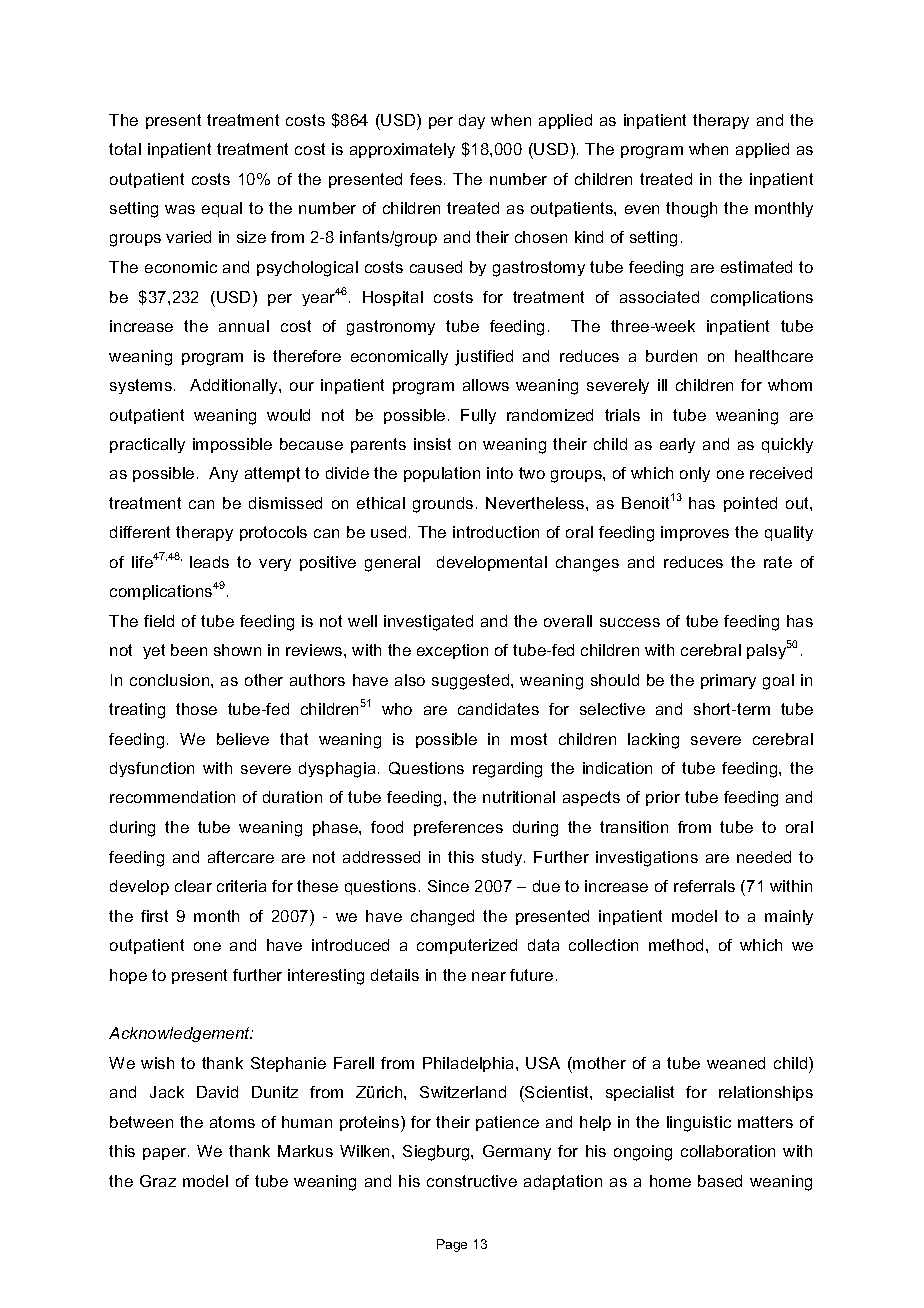 The height and width of the image is (1308, 924). What do you see at coordinates (484, 358) in the image?
I see `justified` at bounding box center [484, 358].
